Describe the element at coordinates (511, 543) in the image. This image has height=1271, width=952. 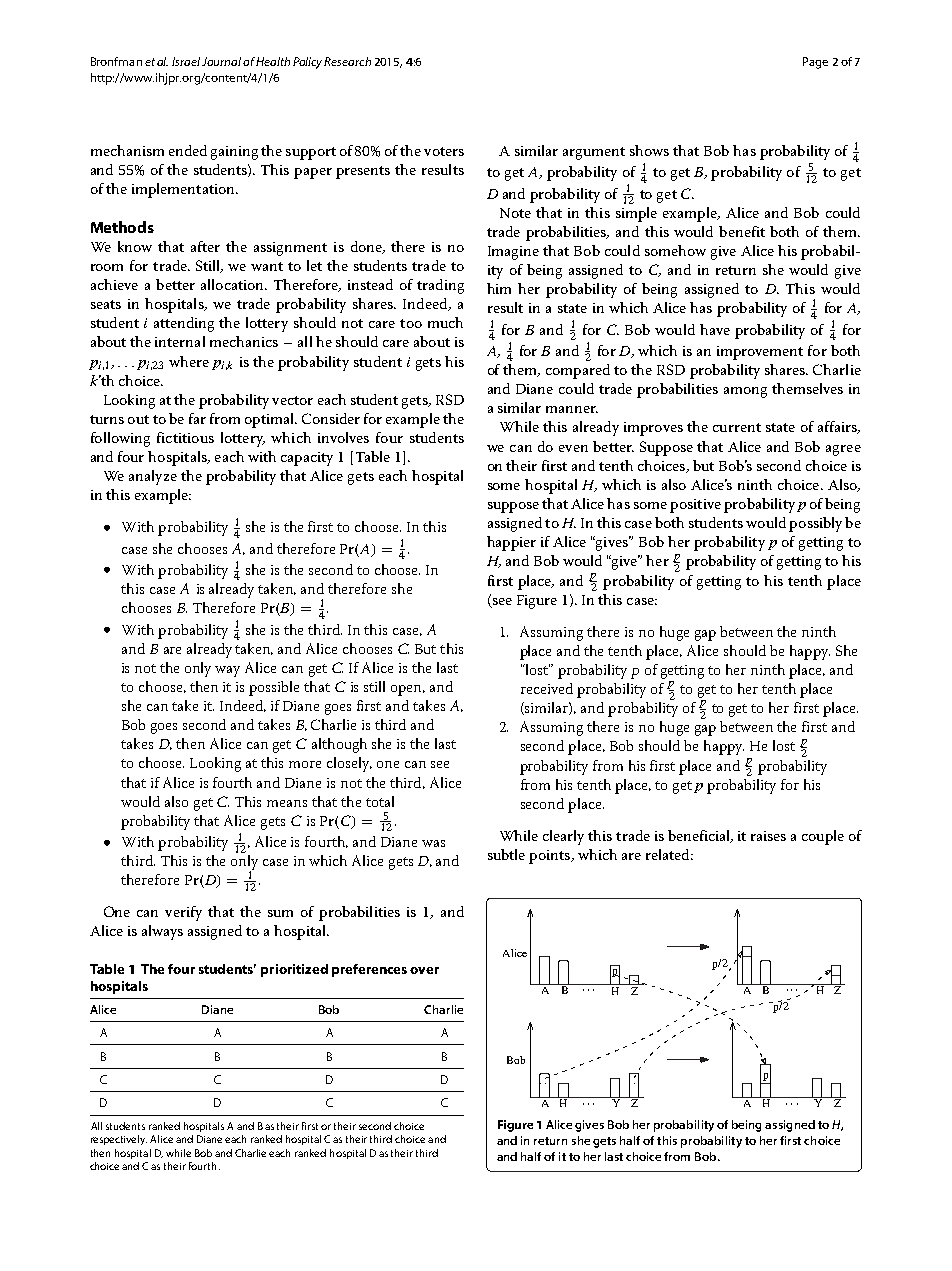
I see `happier` at that location.
